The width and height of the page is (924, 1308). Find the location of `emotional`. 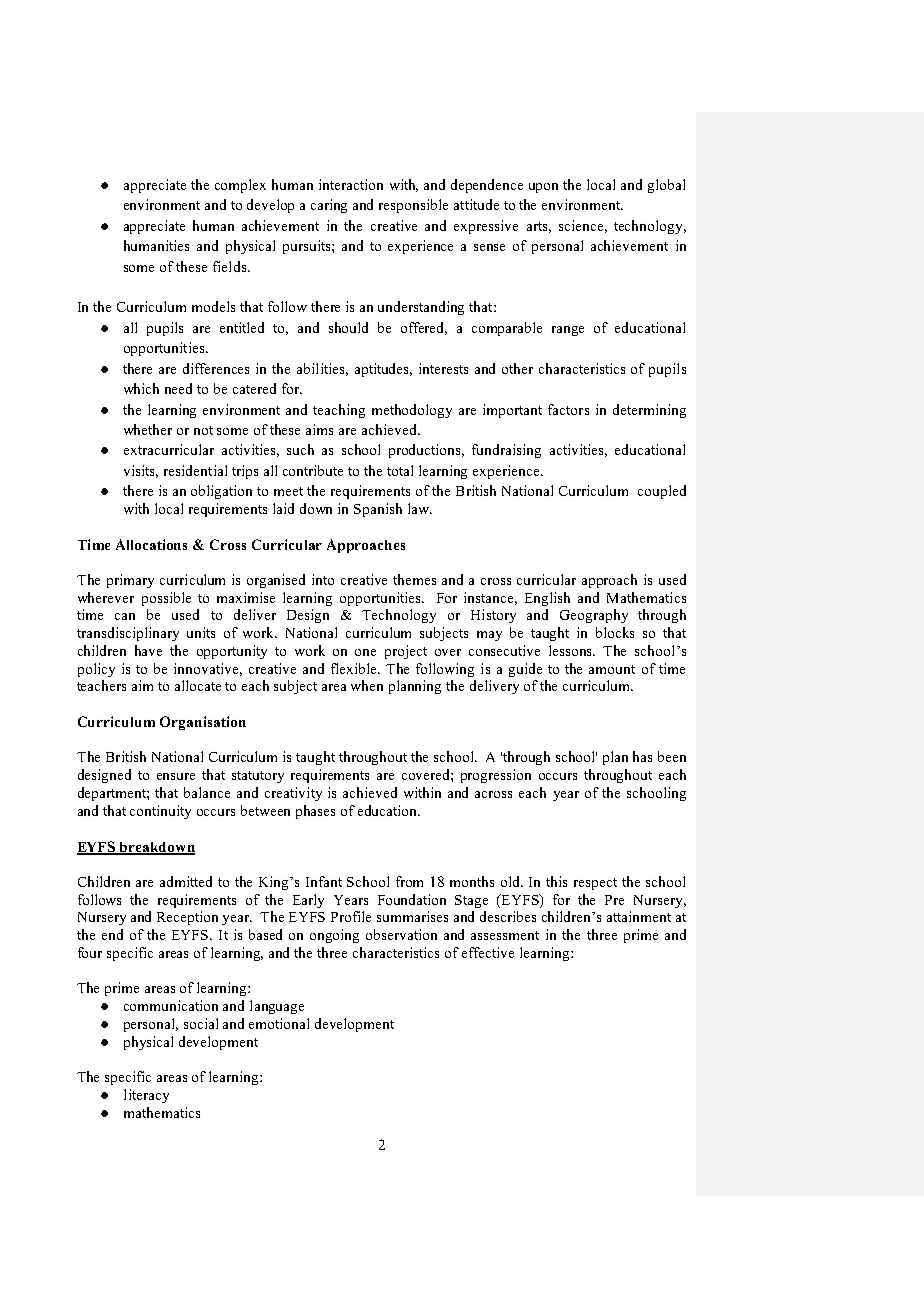

emotional is located at coordinates (279, 1023).
